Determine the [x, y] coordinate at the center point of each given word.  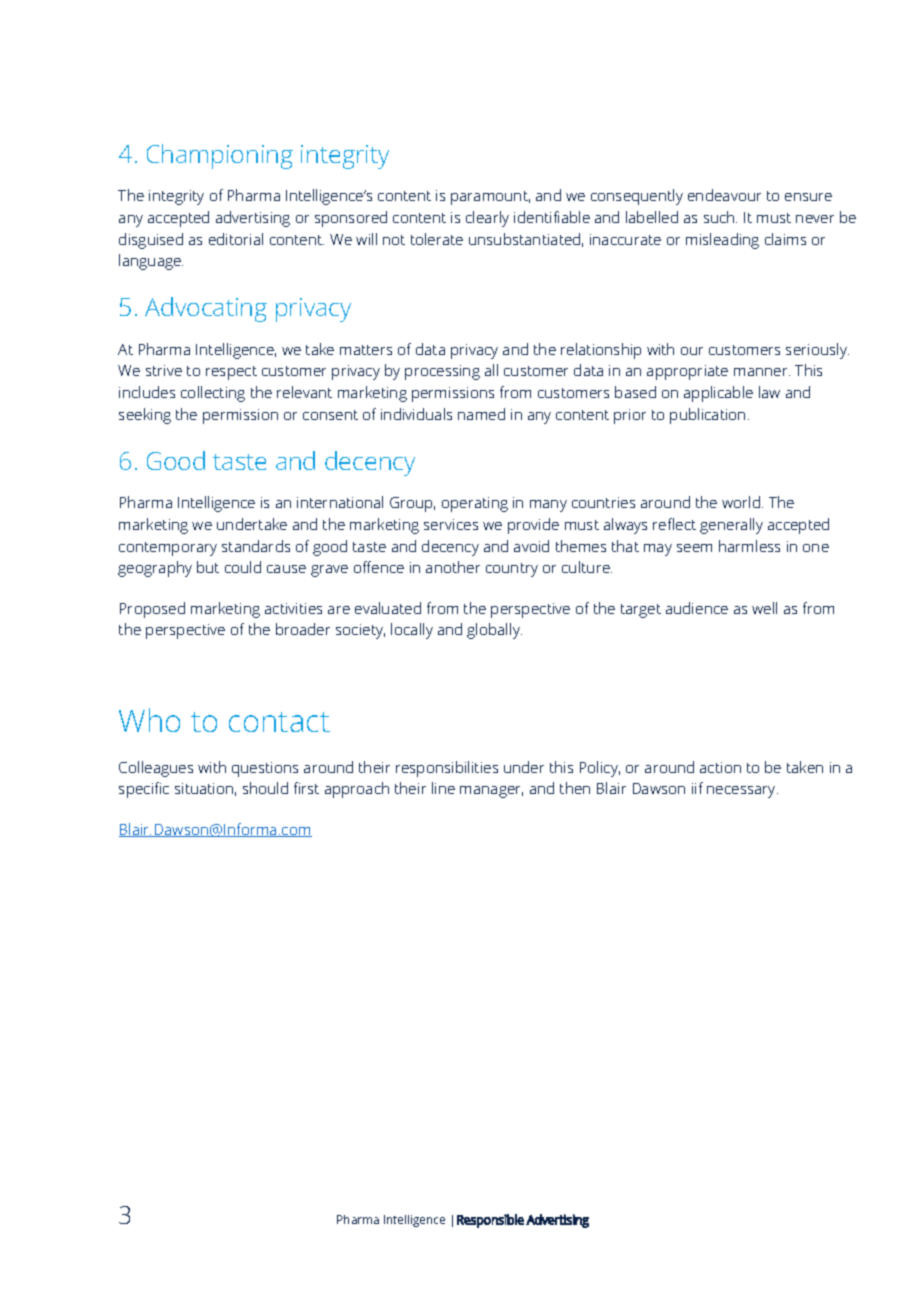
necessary [742, 792]
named [481, 414]
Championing [220, 156]
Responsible [490, 1221]
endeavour [724, 195]
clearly [487, 219]
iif [697, 788]
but [208, 567]
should [265, 788]
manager [491, 792]
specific [144, 790]
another [453, 567]
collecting [213, 394]
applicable [718, 394]
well [764, 608]
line [443, 788]
